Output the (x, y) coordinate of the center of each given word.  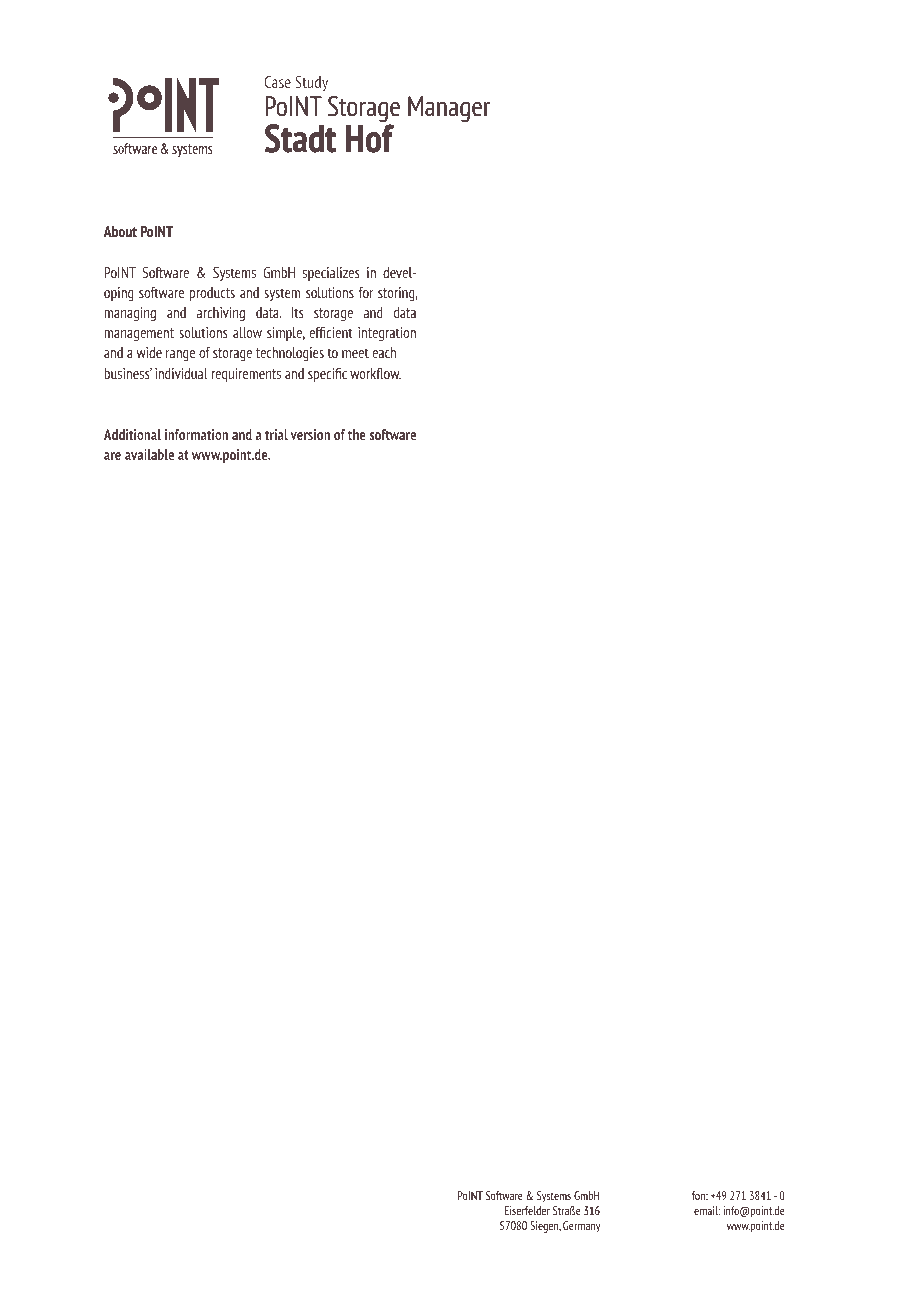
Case (278, 82)
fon (700, 1195)
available (149, 454)
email (707, 1210)
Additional (132, 434)
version (310, 434)
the (357, 434)
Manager (449, 109)
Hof (369, 138)
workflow (375, 373)
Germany (581, 1227)
